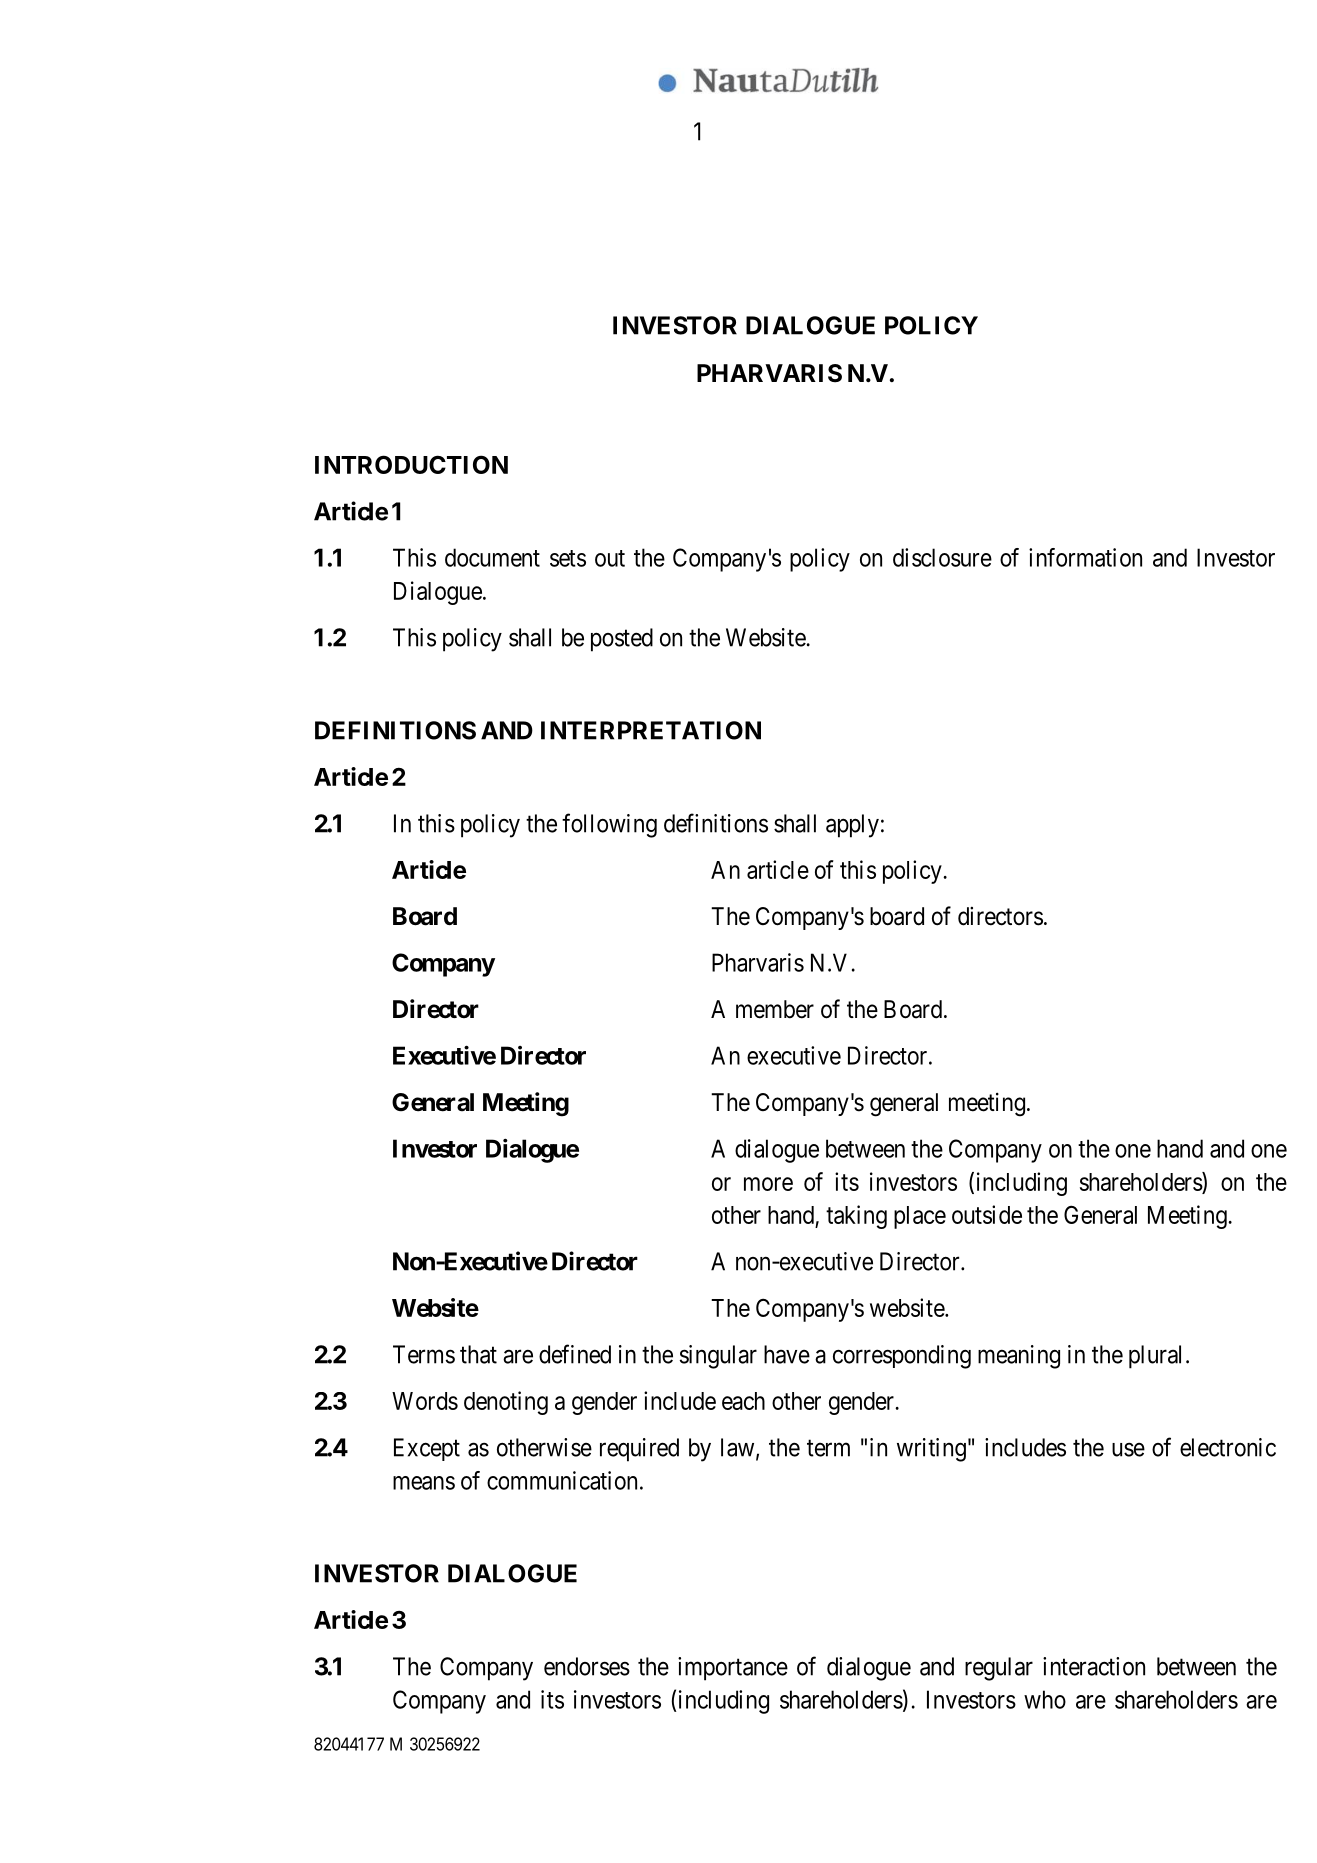  Describe the element at coordinates (852, 826) in the screenshot. I see `apply` at that location.
